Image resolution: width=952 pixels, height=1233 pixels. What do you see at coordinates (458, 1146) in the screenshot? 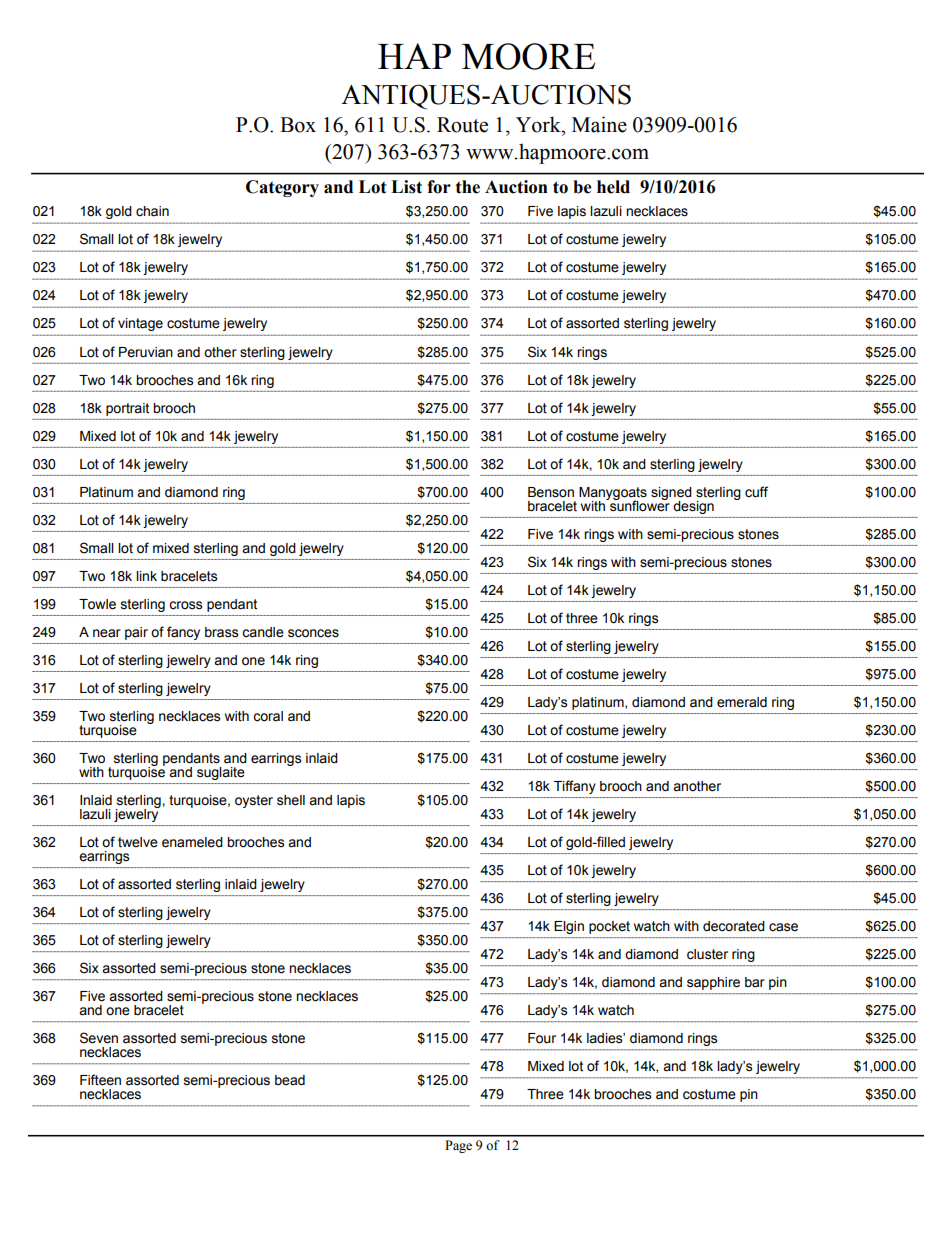
I see `Page` at bounding box center [458, 1146].
